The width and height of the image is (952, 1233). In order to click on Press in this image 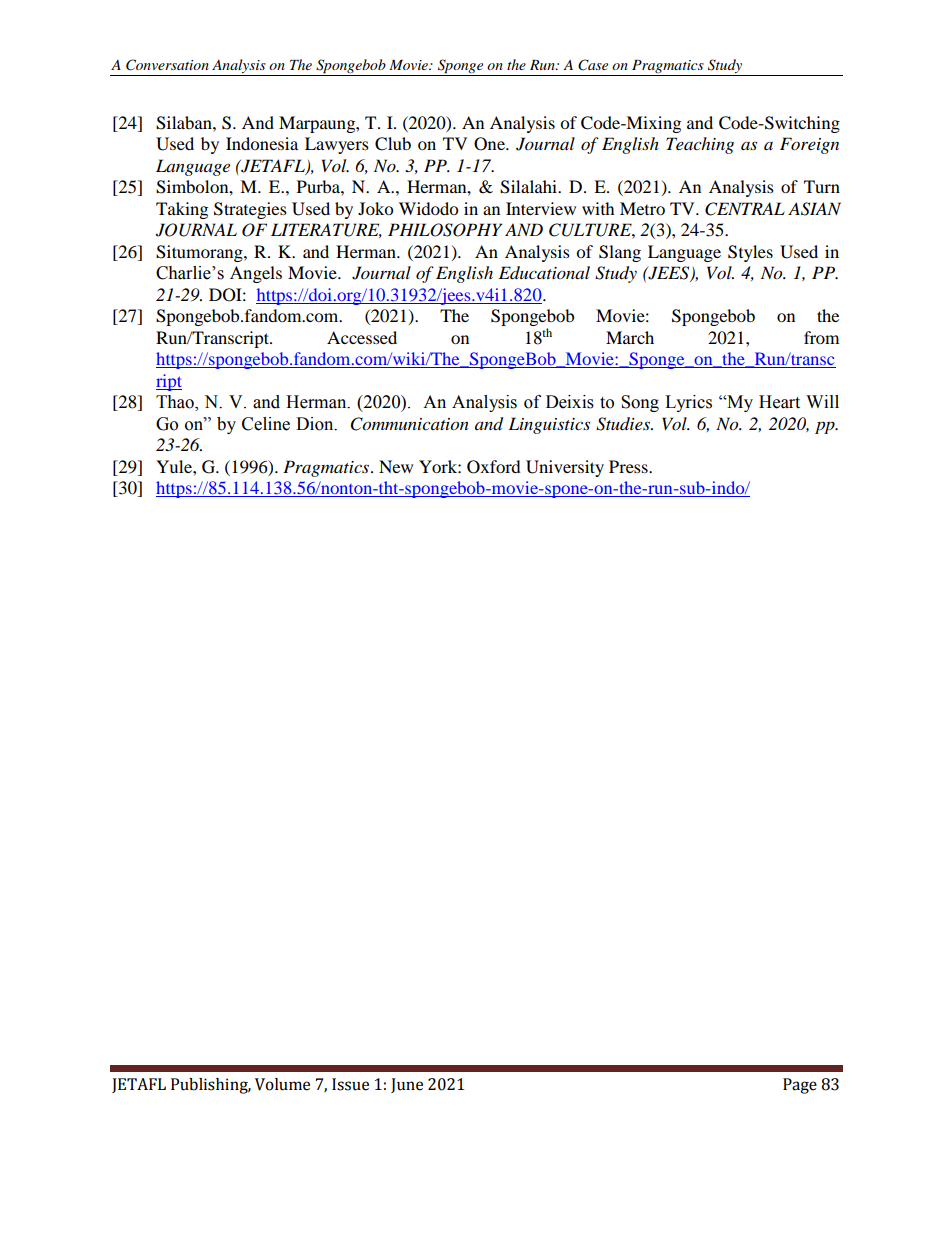, I will do `click(629, 466)`.
